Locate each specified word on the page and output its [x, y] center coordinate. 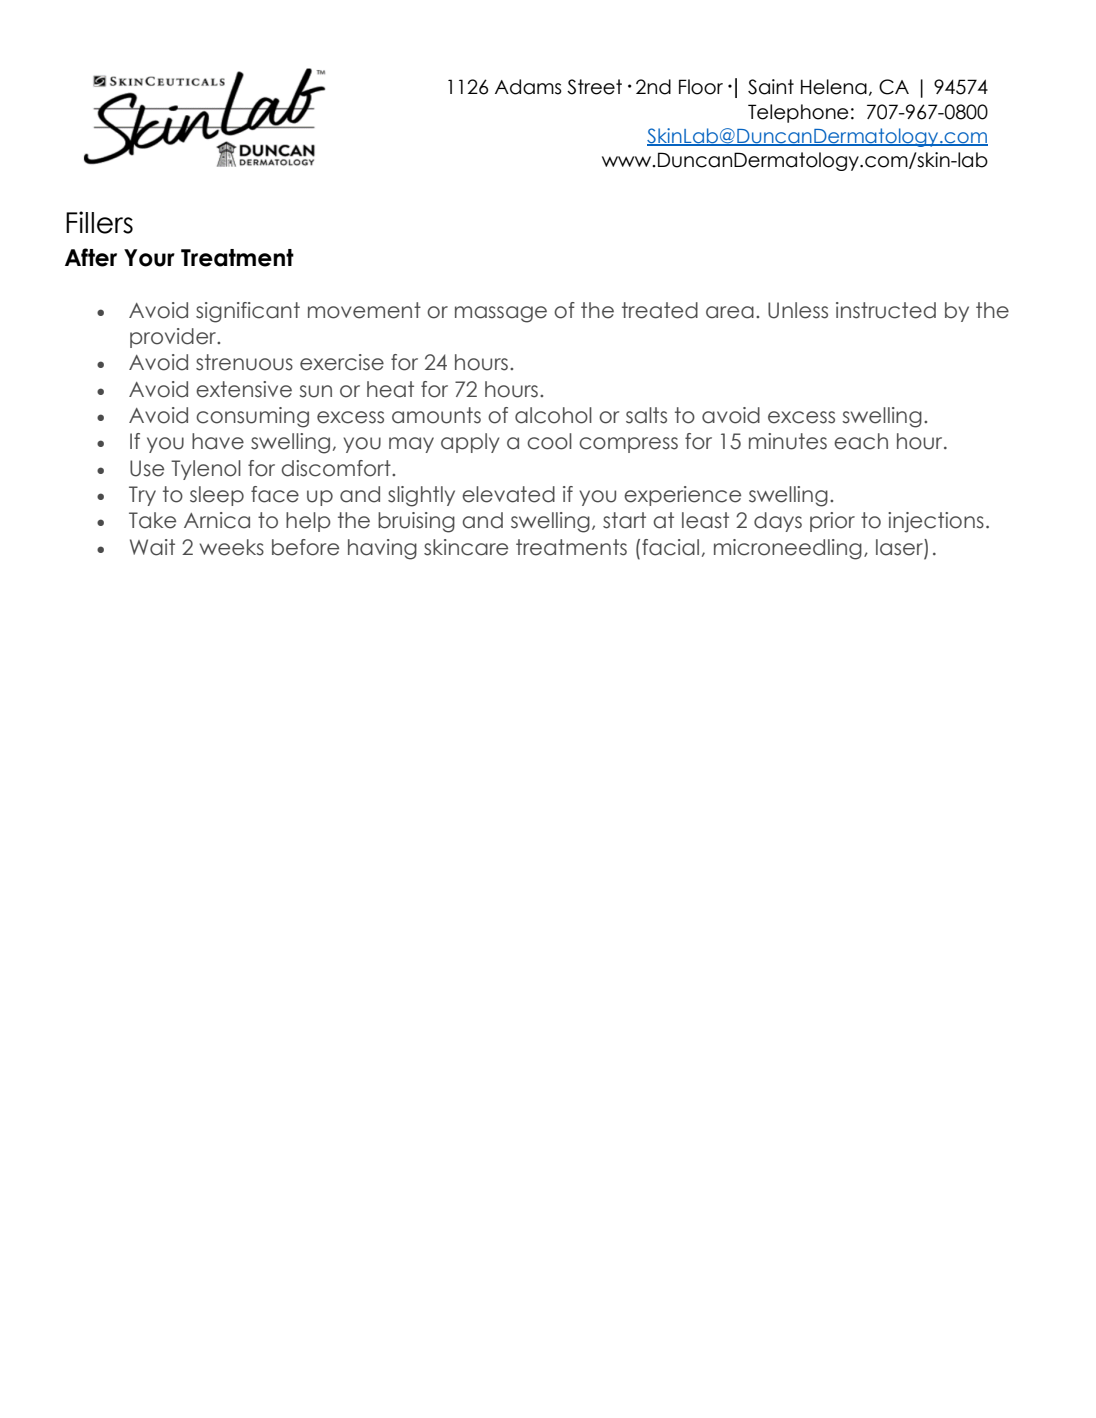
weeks [231, 547]
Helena [834, 87]
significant [248, 312]
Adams [528, 87]
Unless [798, 310]
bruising [416, 522]
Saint [771, 87]
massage [501, 314]
